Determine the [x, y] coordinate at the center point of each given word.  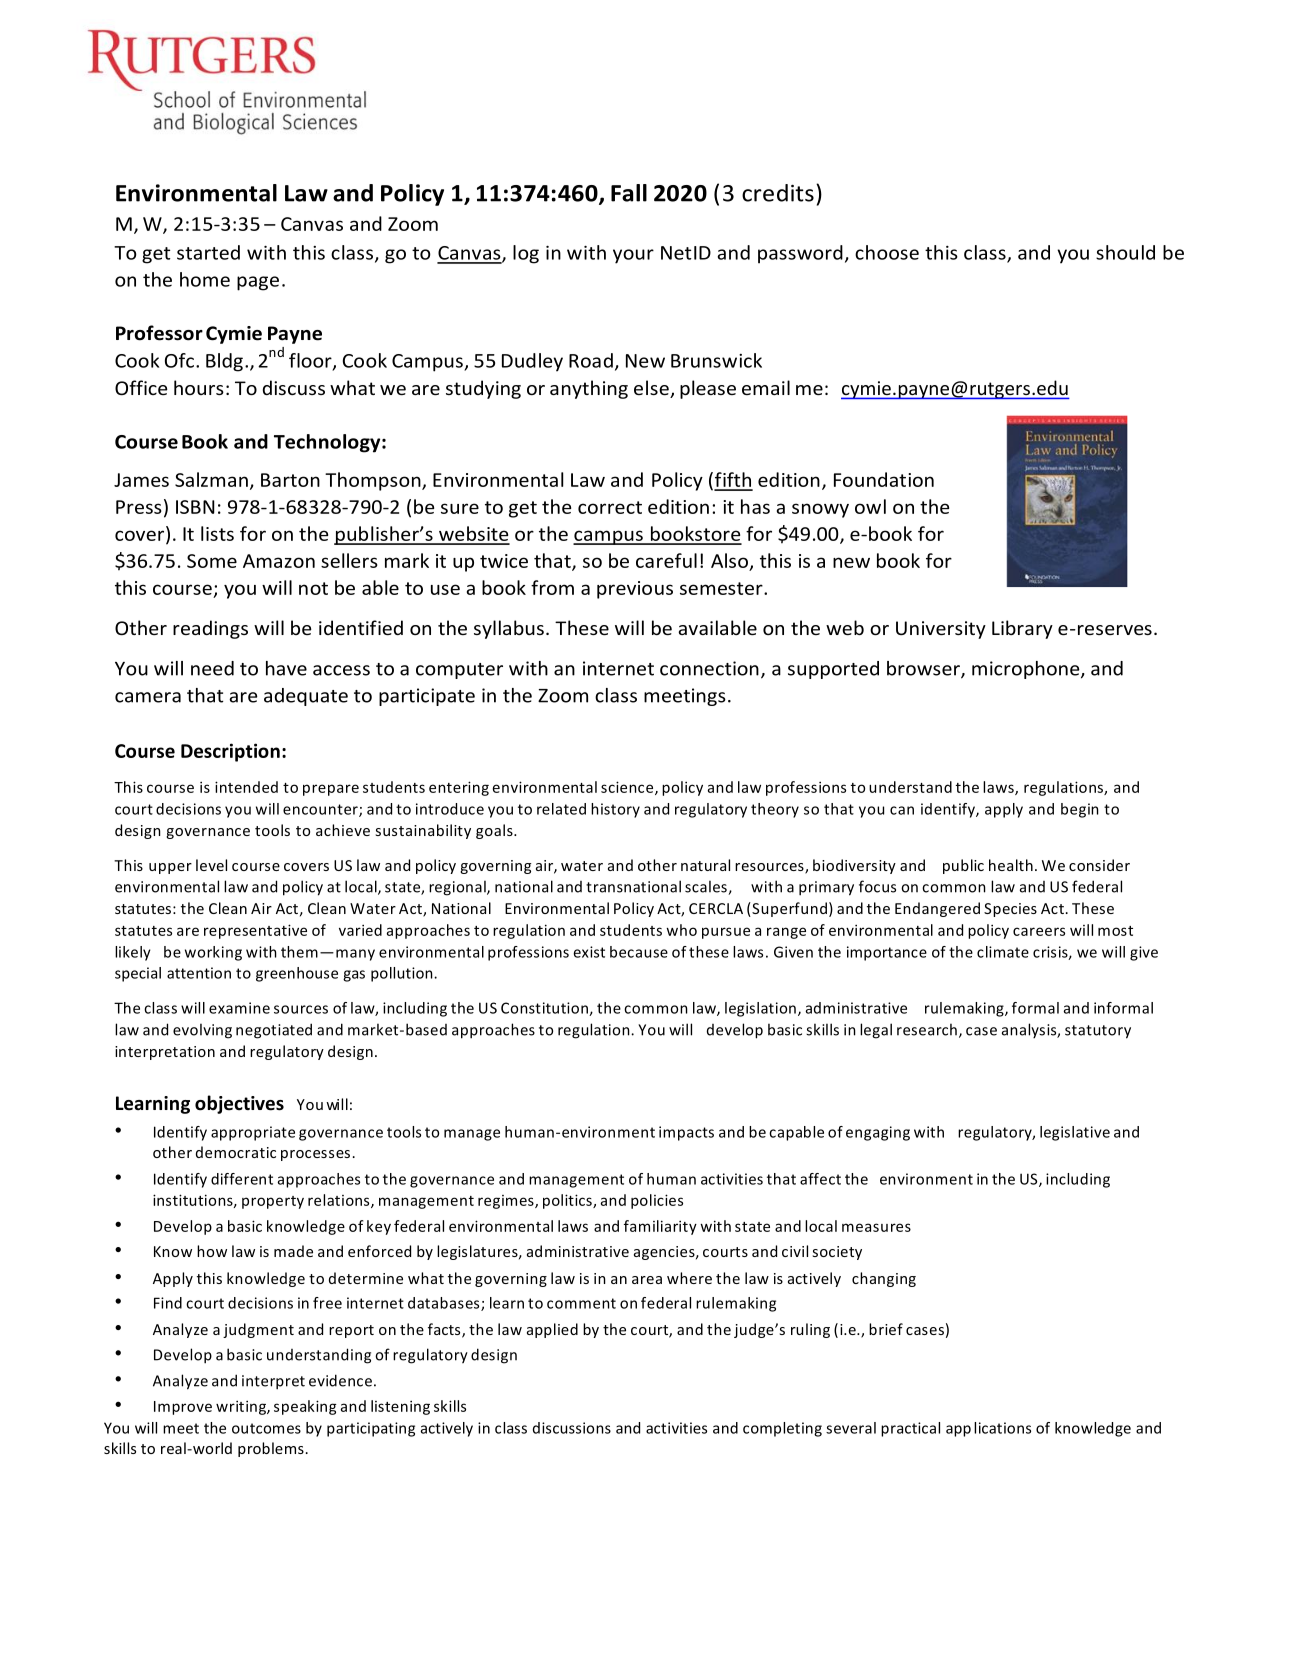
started [208, 252]
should [1125, 252]
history [615, 810]
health [1011, 865]
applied [552, 1330]
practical [910, 1429]
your [633, 256]
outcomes [266, 1428]
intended [246, 787]
